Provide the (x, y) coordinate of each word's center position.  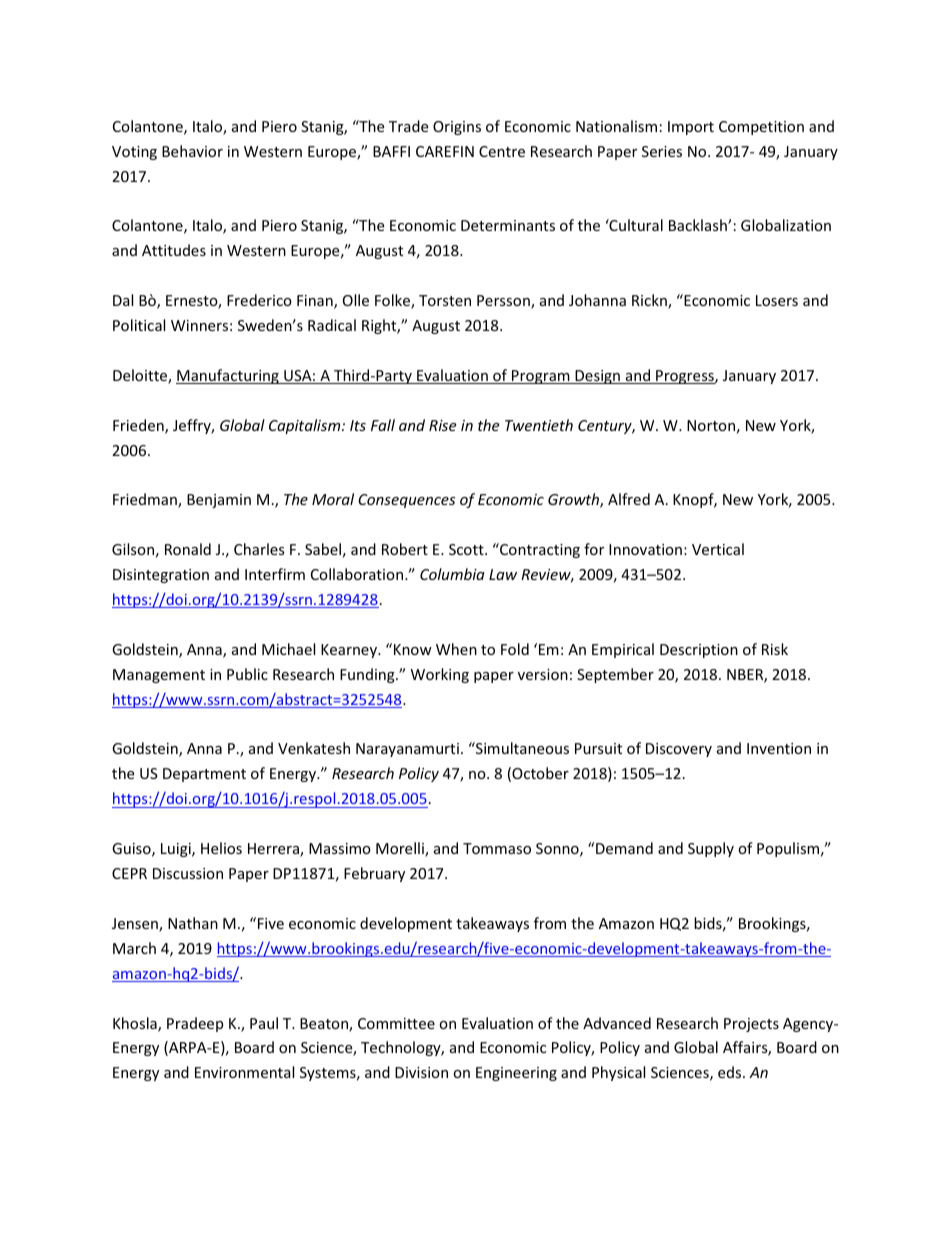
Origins (457, 128)
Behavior (192, 151)
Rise (442, 425)
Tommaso (497, 848)
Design (597, 377)
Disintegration (161, 576)
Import (691, 128)
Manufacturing (228, 376)
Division (421, 1072)
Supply (711, 849)
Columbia (452, 574)
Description (699, 651)
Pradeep (195, 1024)
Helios (221, 848)
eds (731, 1072)
